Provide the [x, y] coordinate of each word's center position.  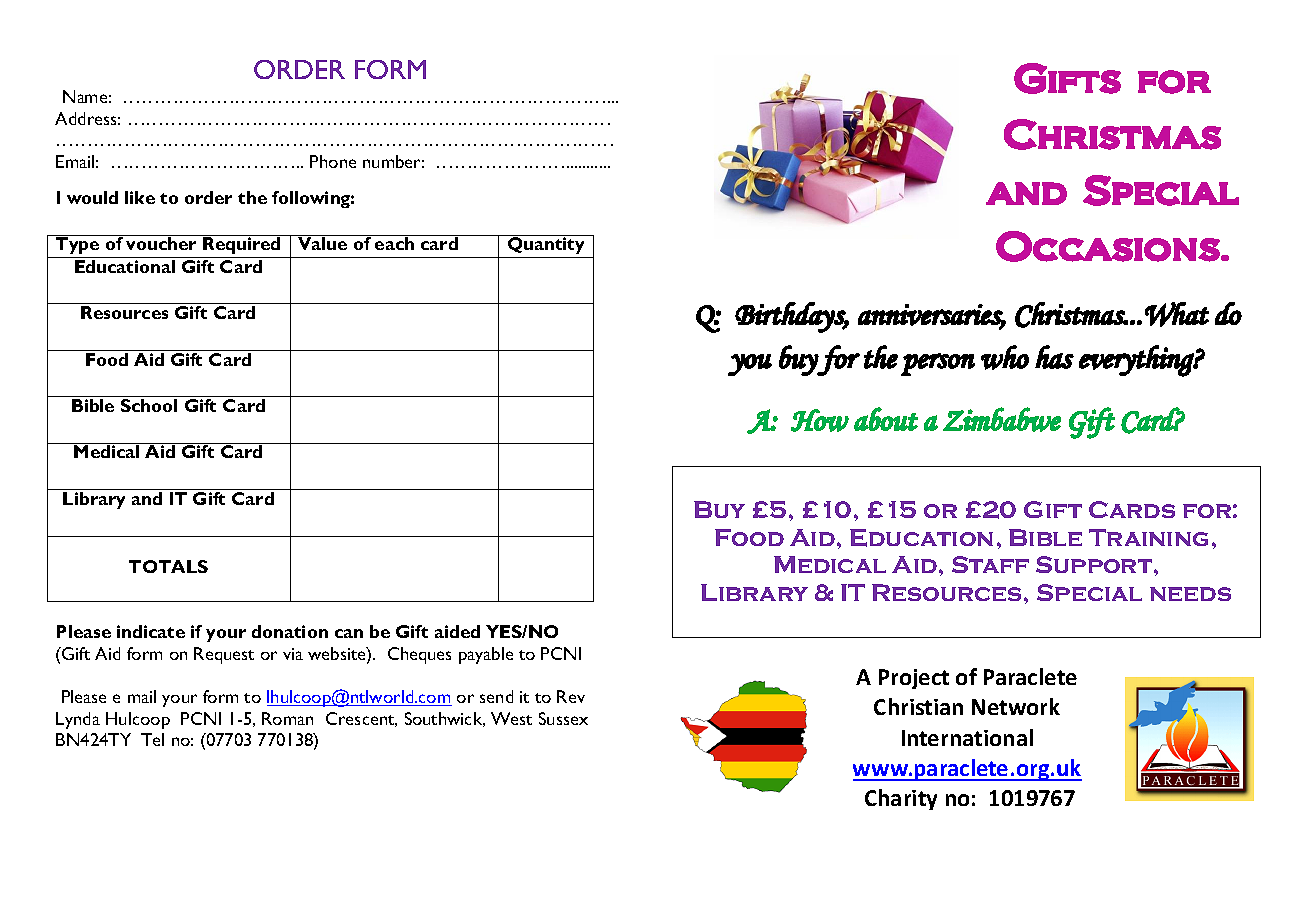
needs [1190, 594]
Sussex [563, 718]
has [1054, 357]
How [820, 420]
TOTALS [168, 566]
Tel [152, 739]
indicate [151, 631]
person [938, 364]
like [140, 197]
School [149, 405]
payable [486, 655]
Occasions [1108, 246]
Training [1148, 537]
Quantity [546, 244]
